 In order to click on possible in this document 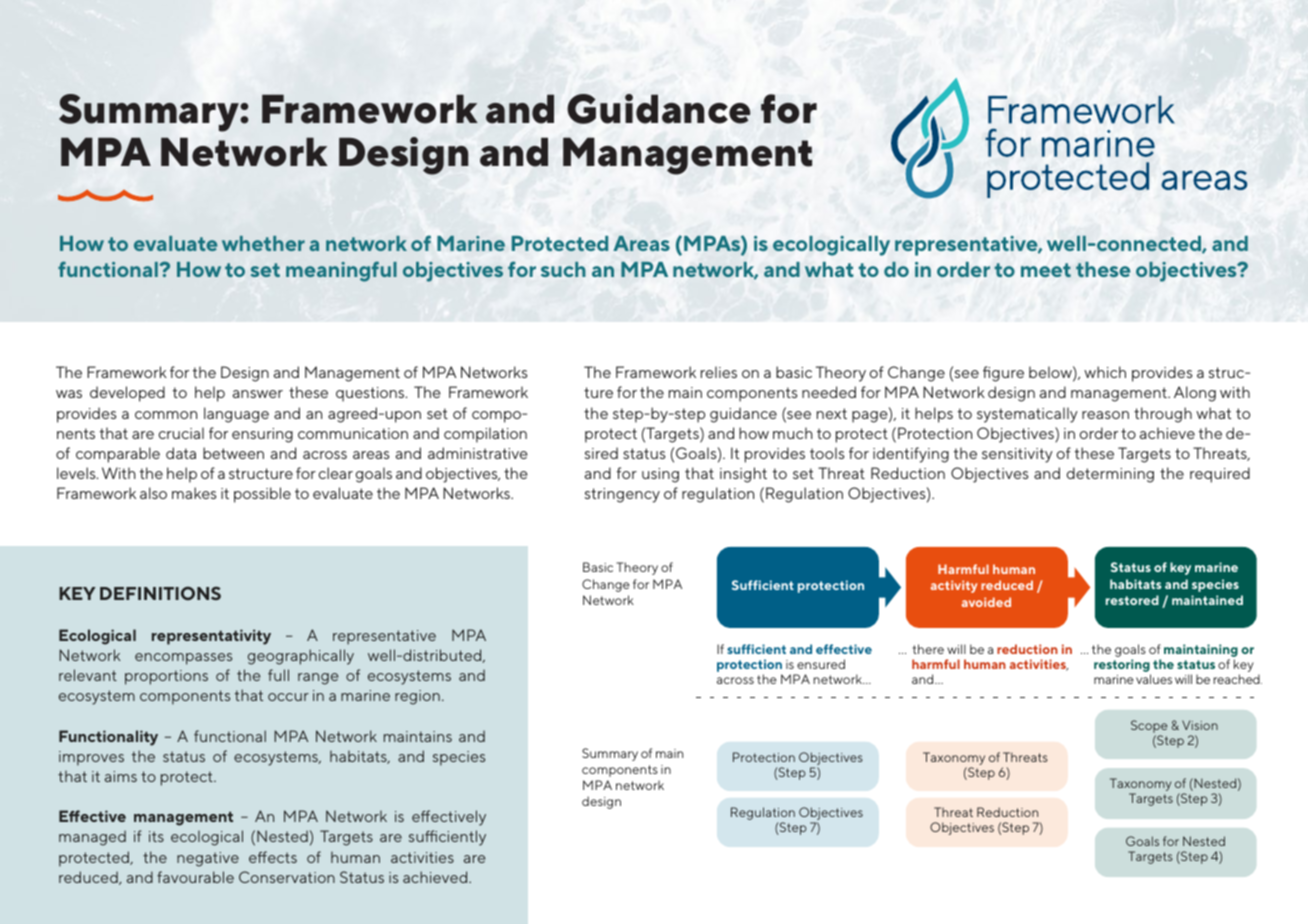, I will do `click(262, 495)`.
